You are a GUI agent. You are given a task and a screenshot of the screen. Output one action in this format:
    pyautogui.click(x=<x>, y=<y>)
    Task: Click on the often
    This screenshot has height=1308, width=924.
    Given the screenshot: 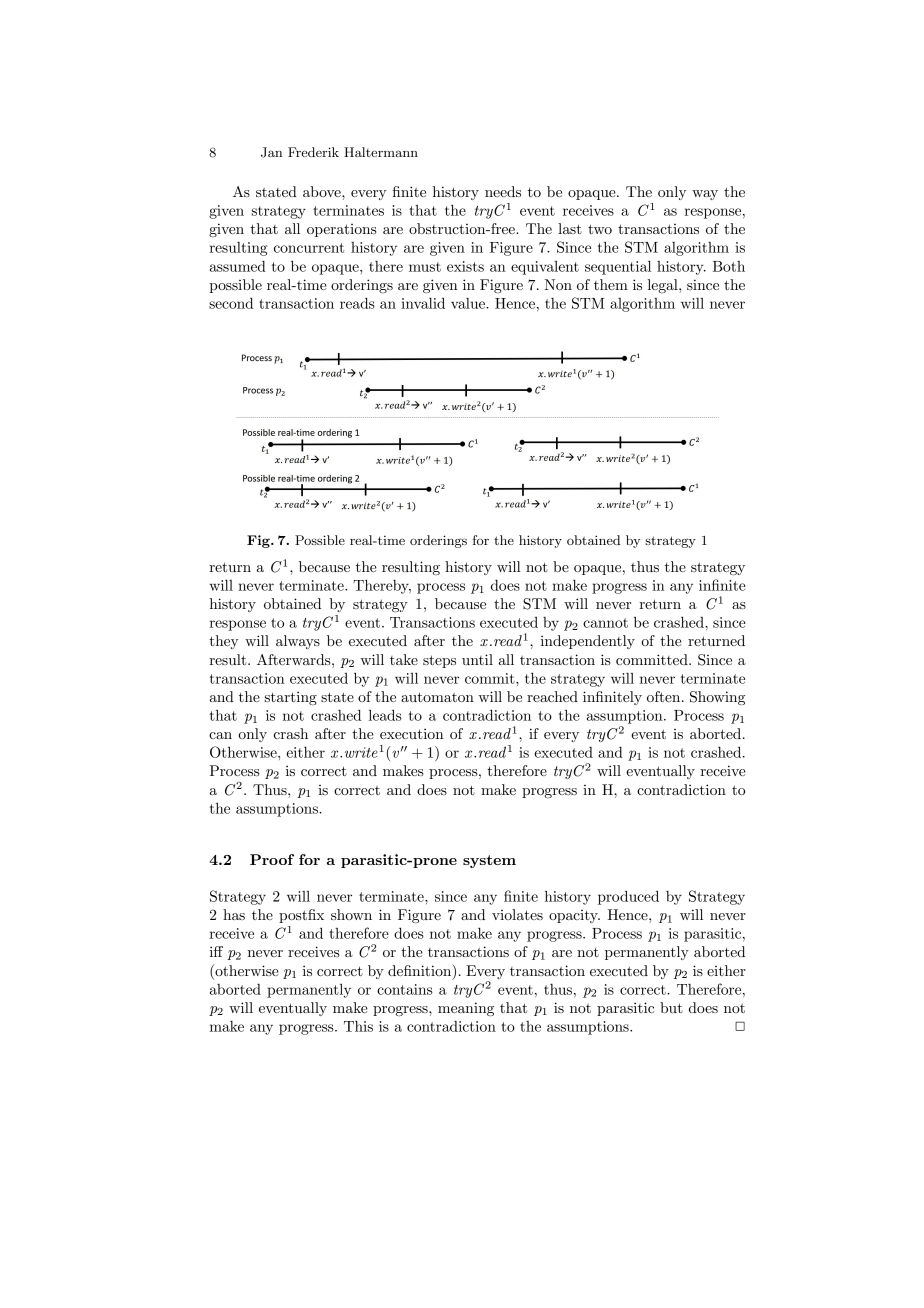 What is the action you would take?
    pyautogui.click(x=665, y=696)
